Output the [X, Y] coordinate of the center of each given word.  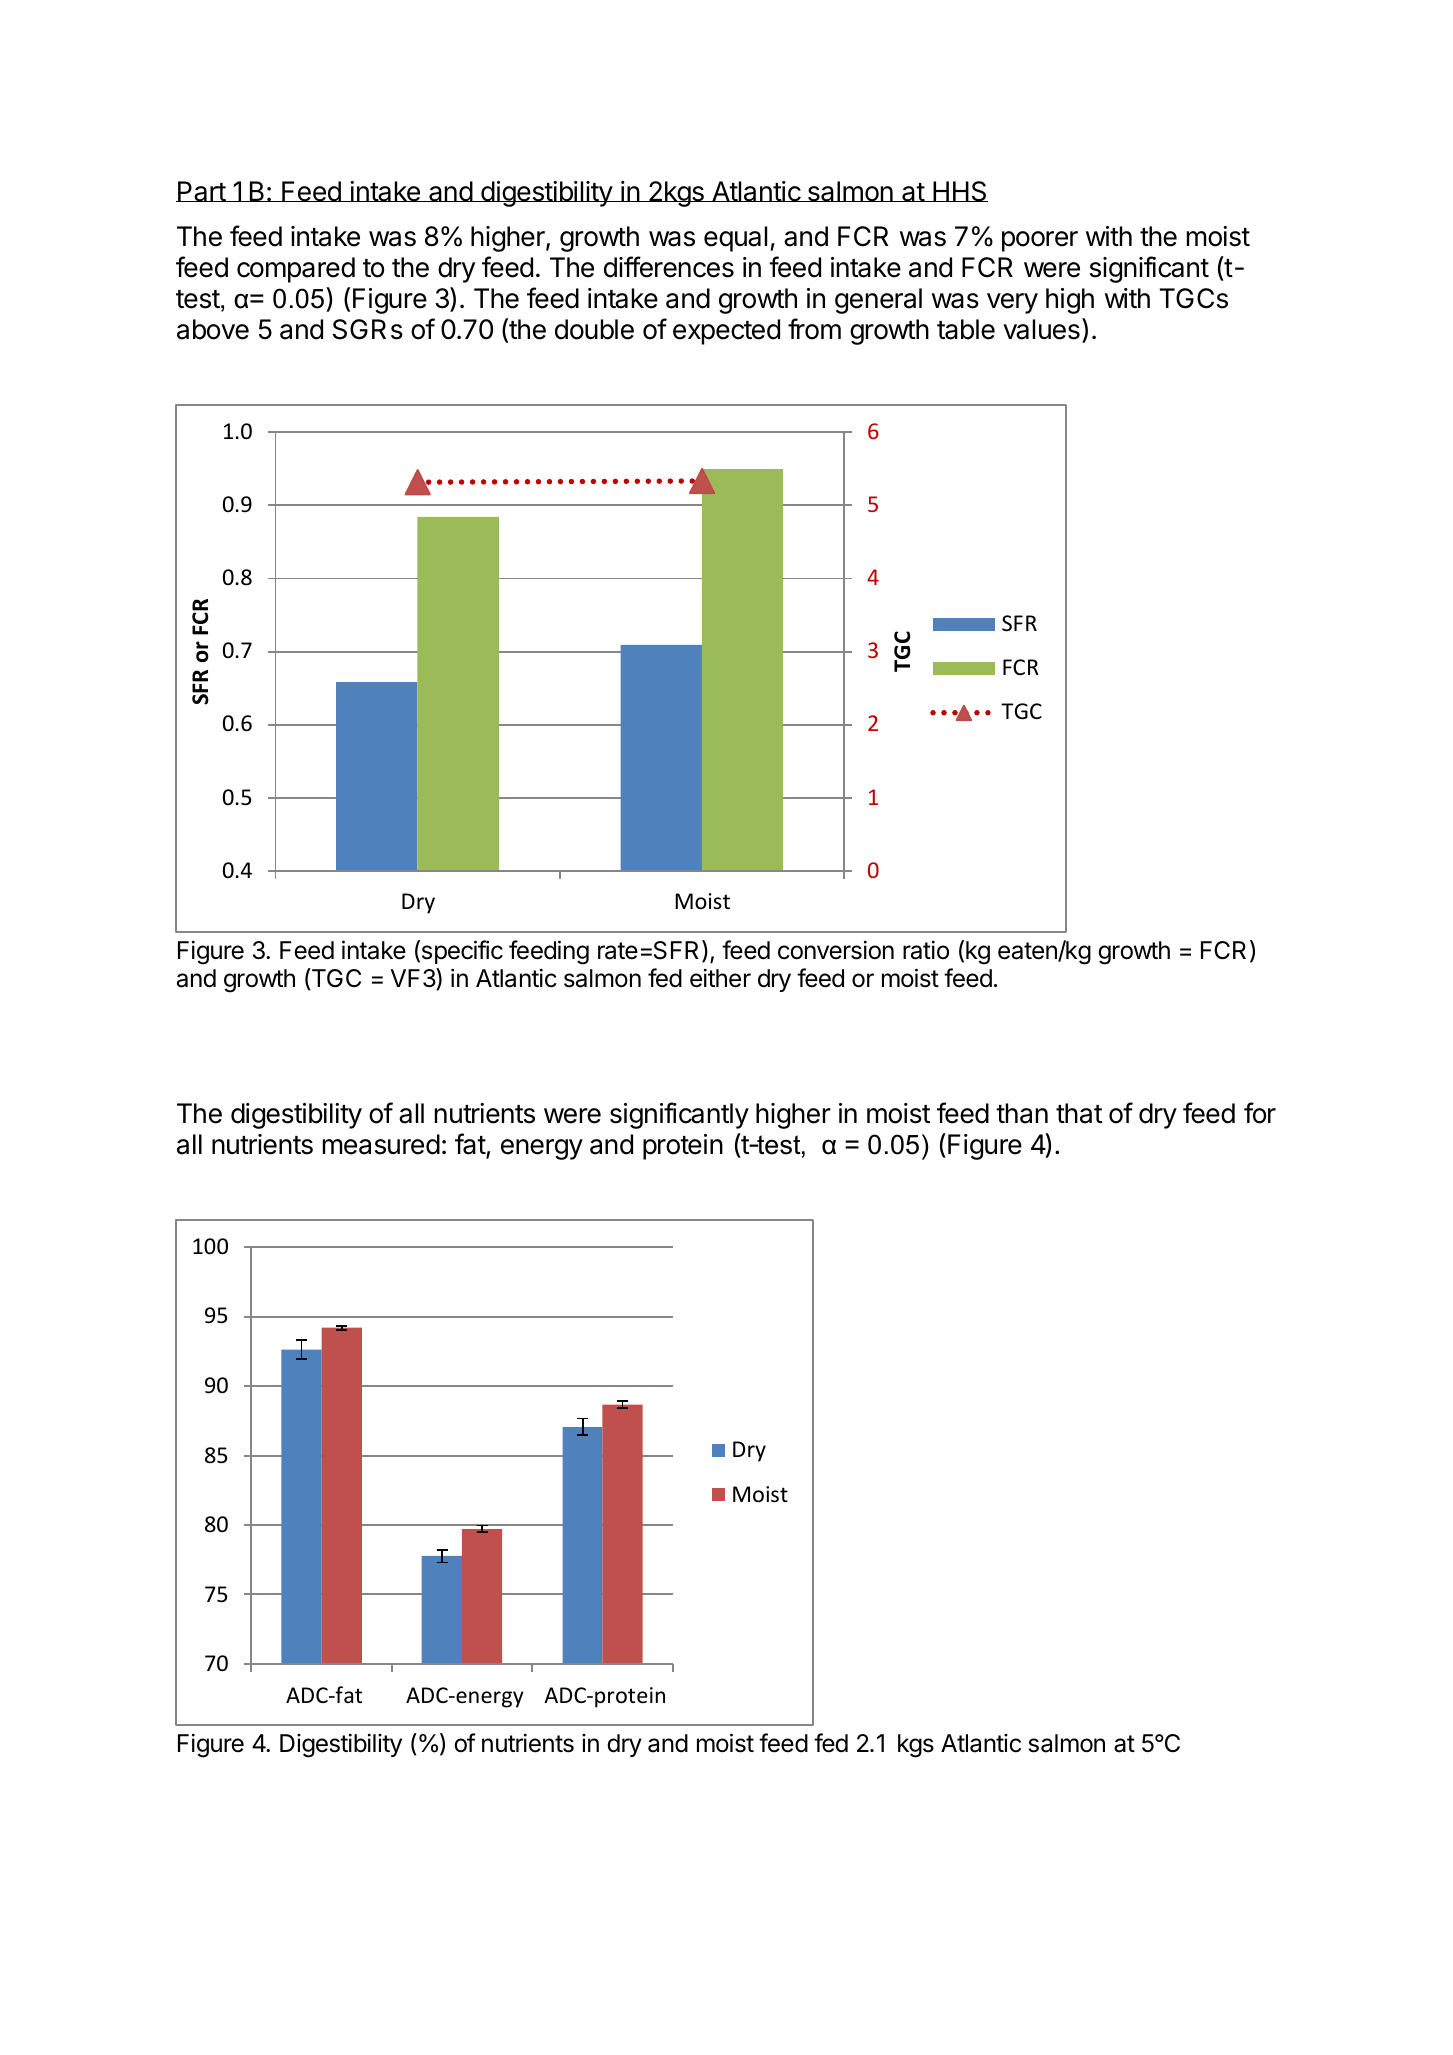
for [1260, 1113]
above [213, 329]
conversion [836, 950]
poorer [1040, 241]
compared [296, 270]
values [1041, 329]
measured [381, 1144]
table [966, 329]
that [1079, 1113]
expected [726, 332]
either [720, 978]
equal [735, 239]
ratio [926, 950]
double [594, 329]
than [1022, 1113]
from [814, 329]
